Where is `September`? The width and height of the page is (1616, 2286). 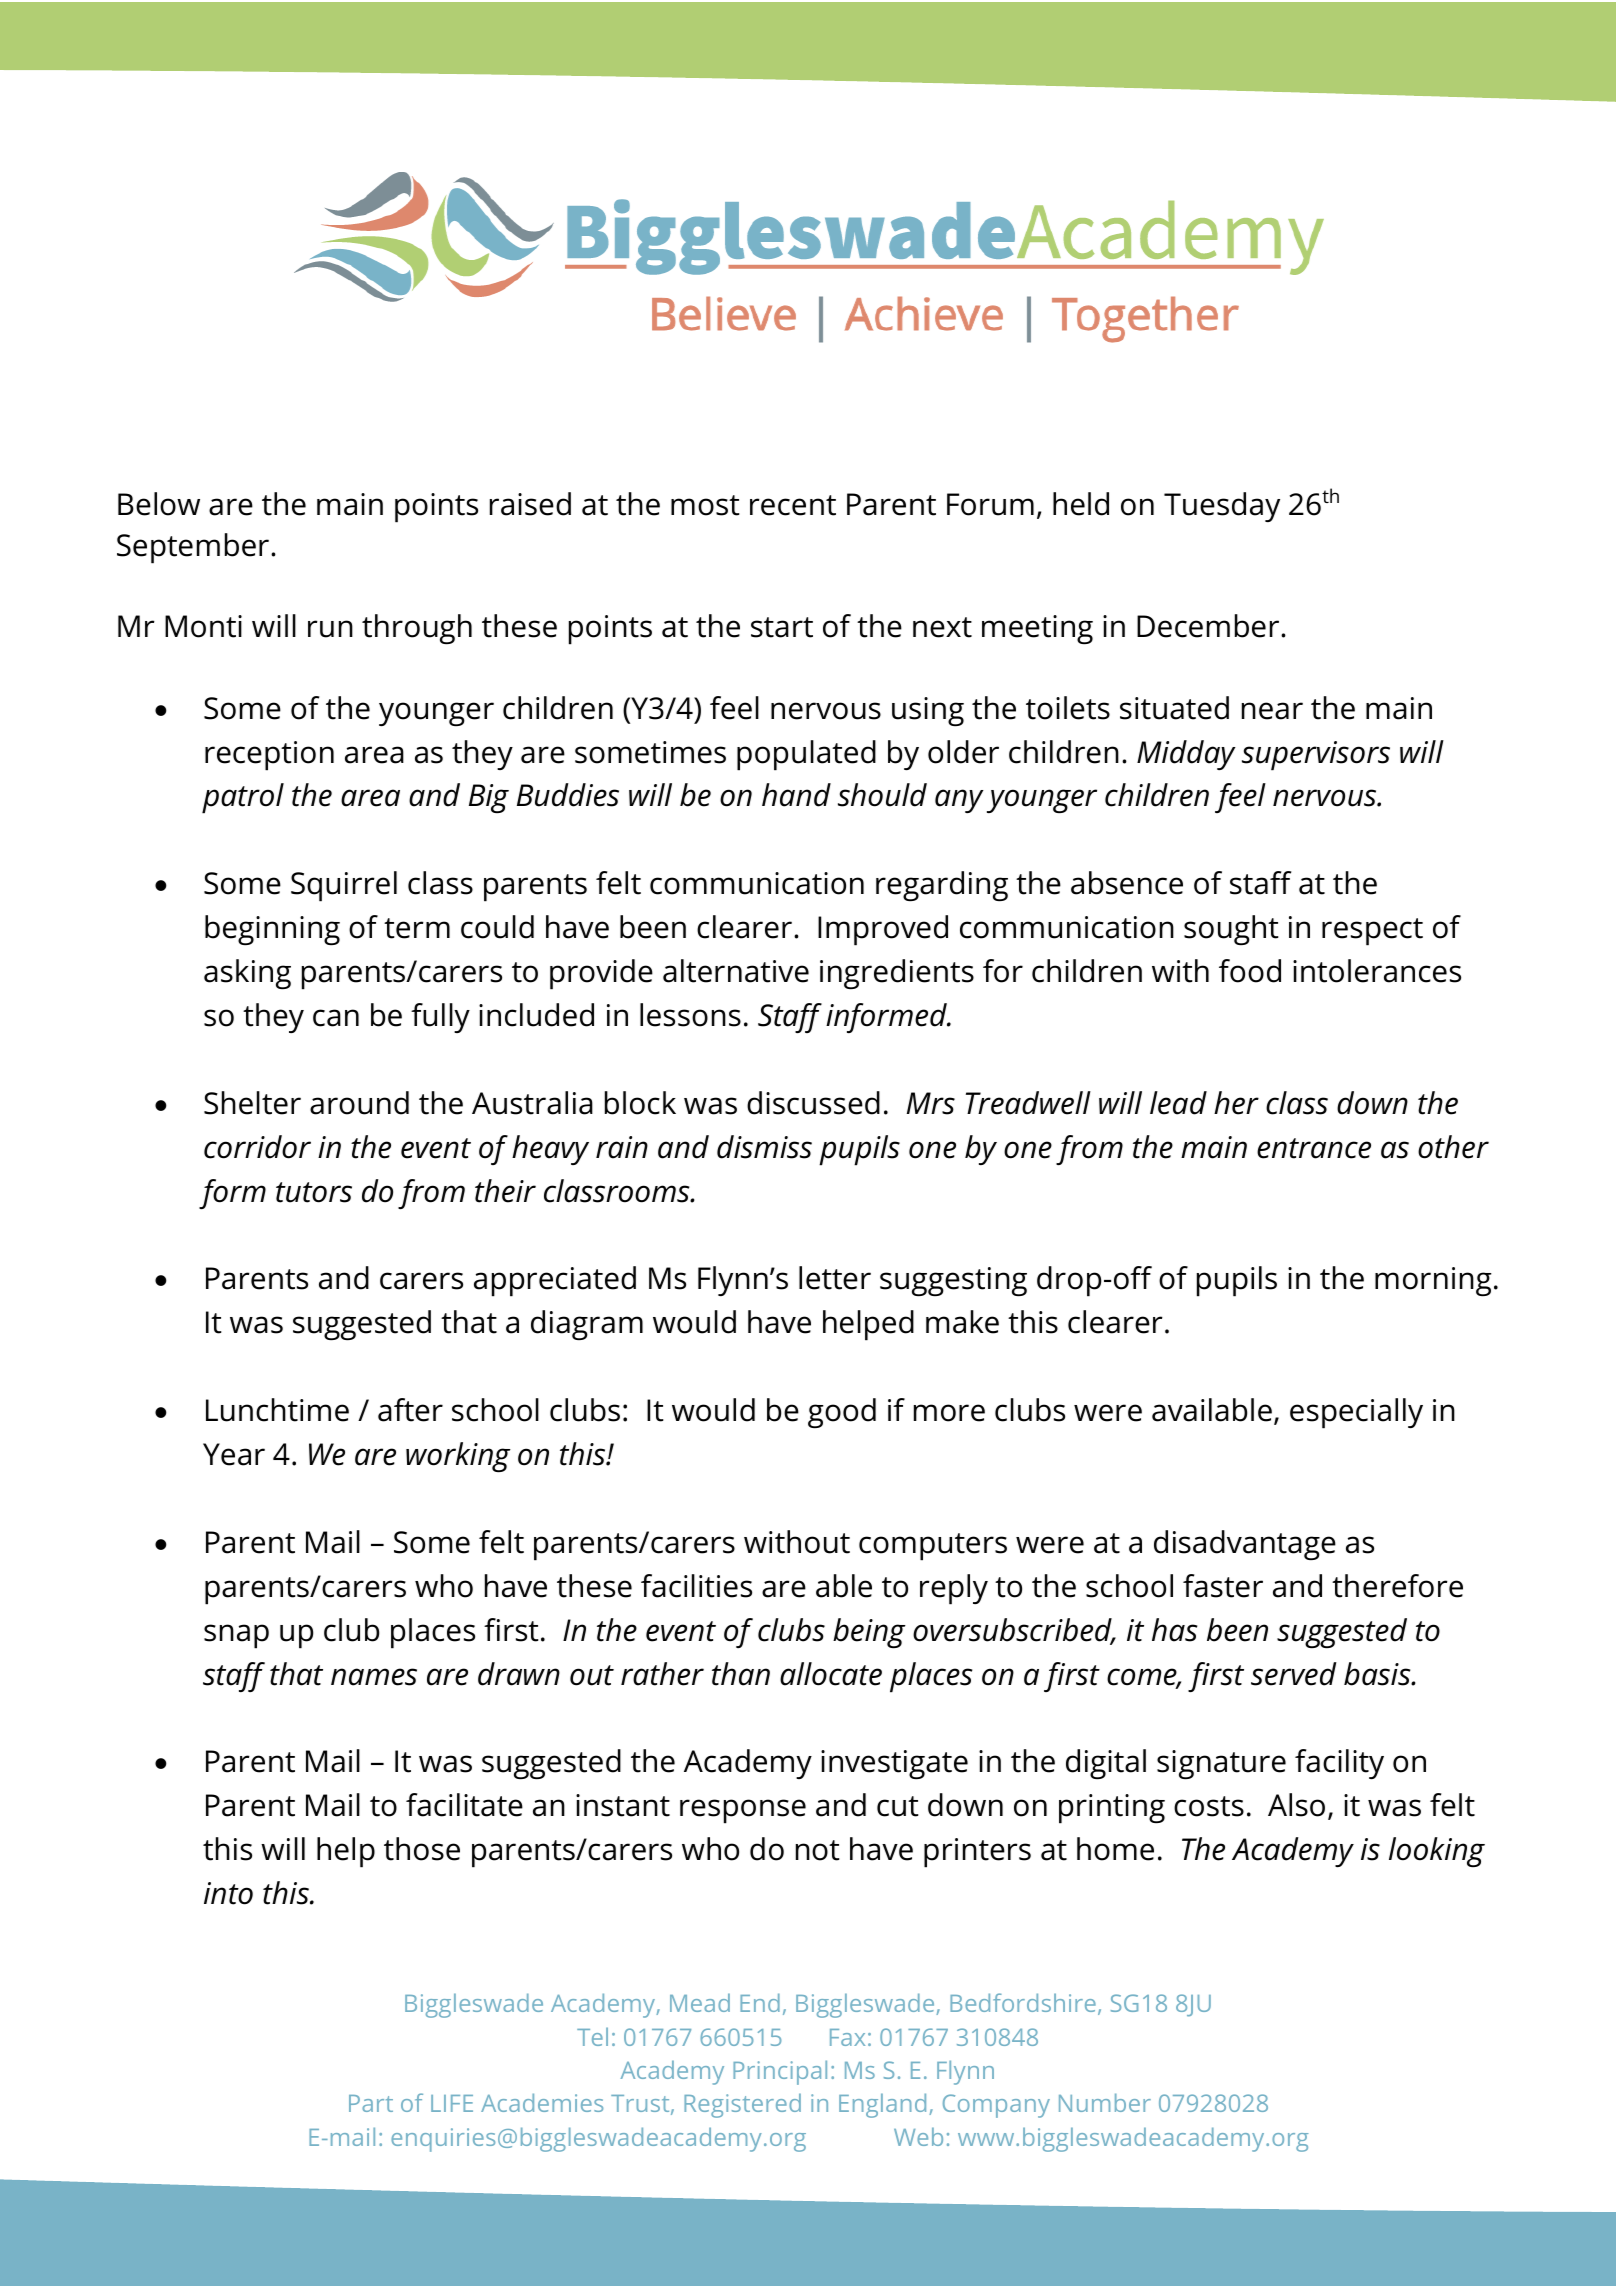 September is located at coordinates (194, 548).
